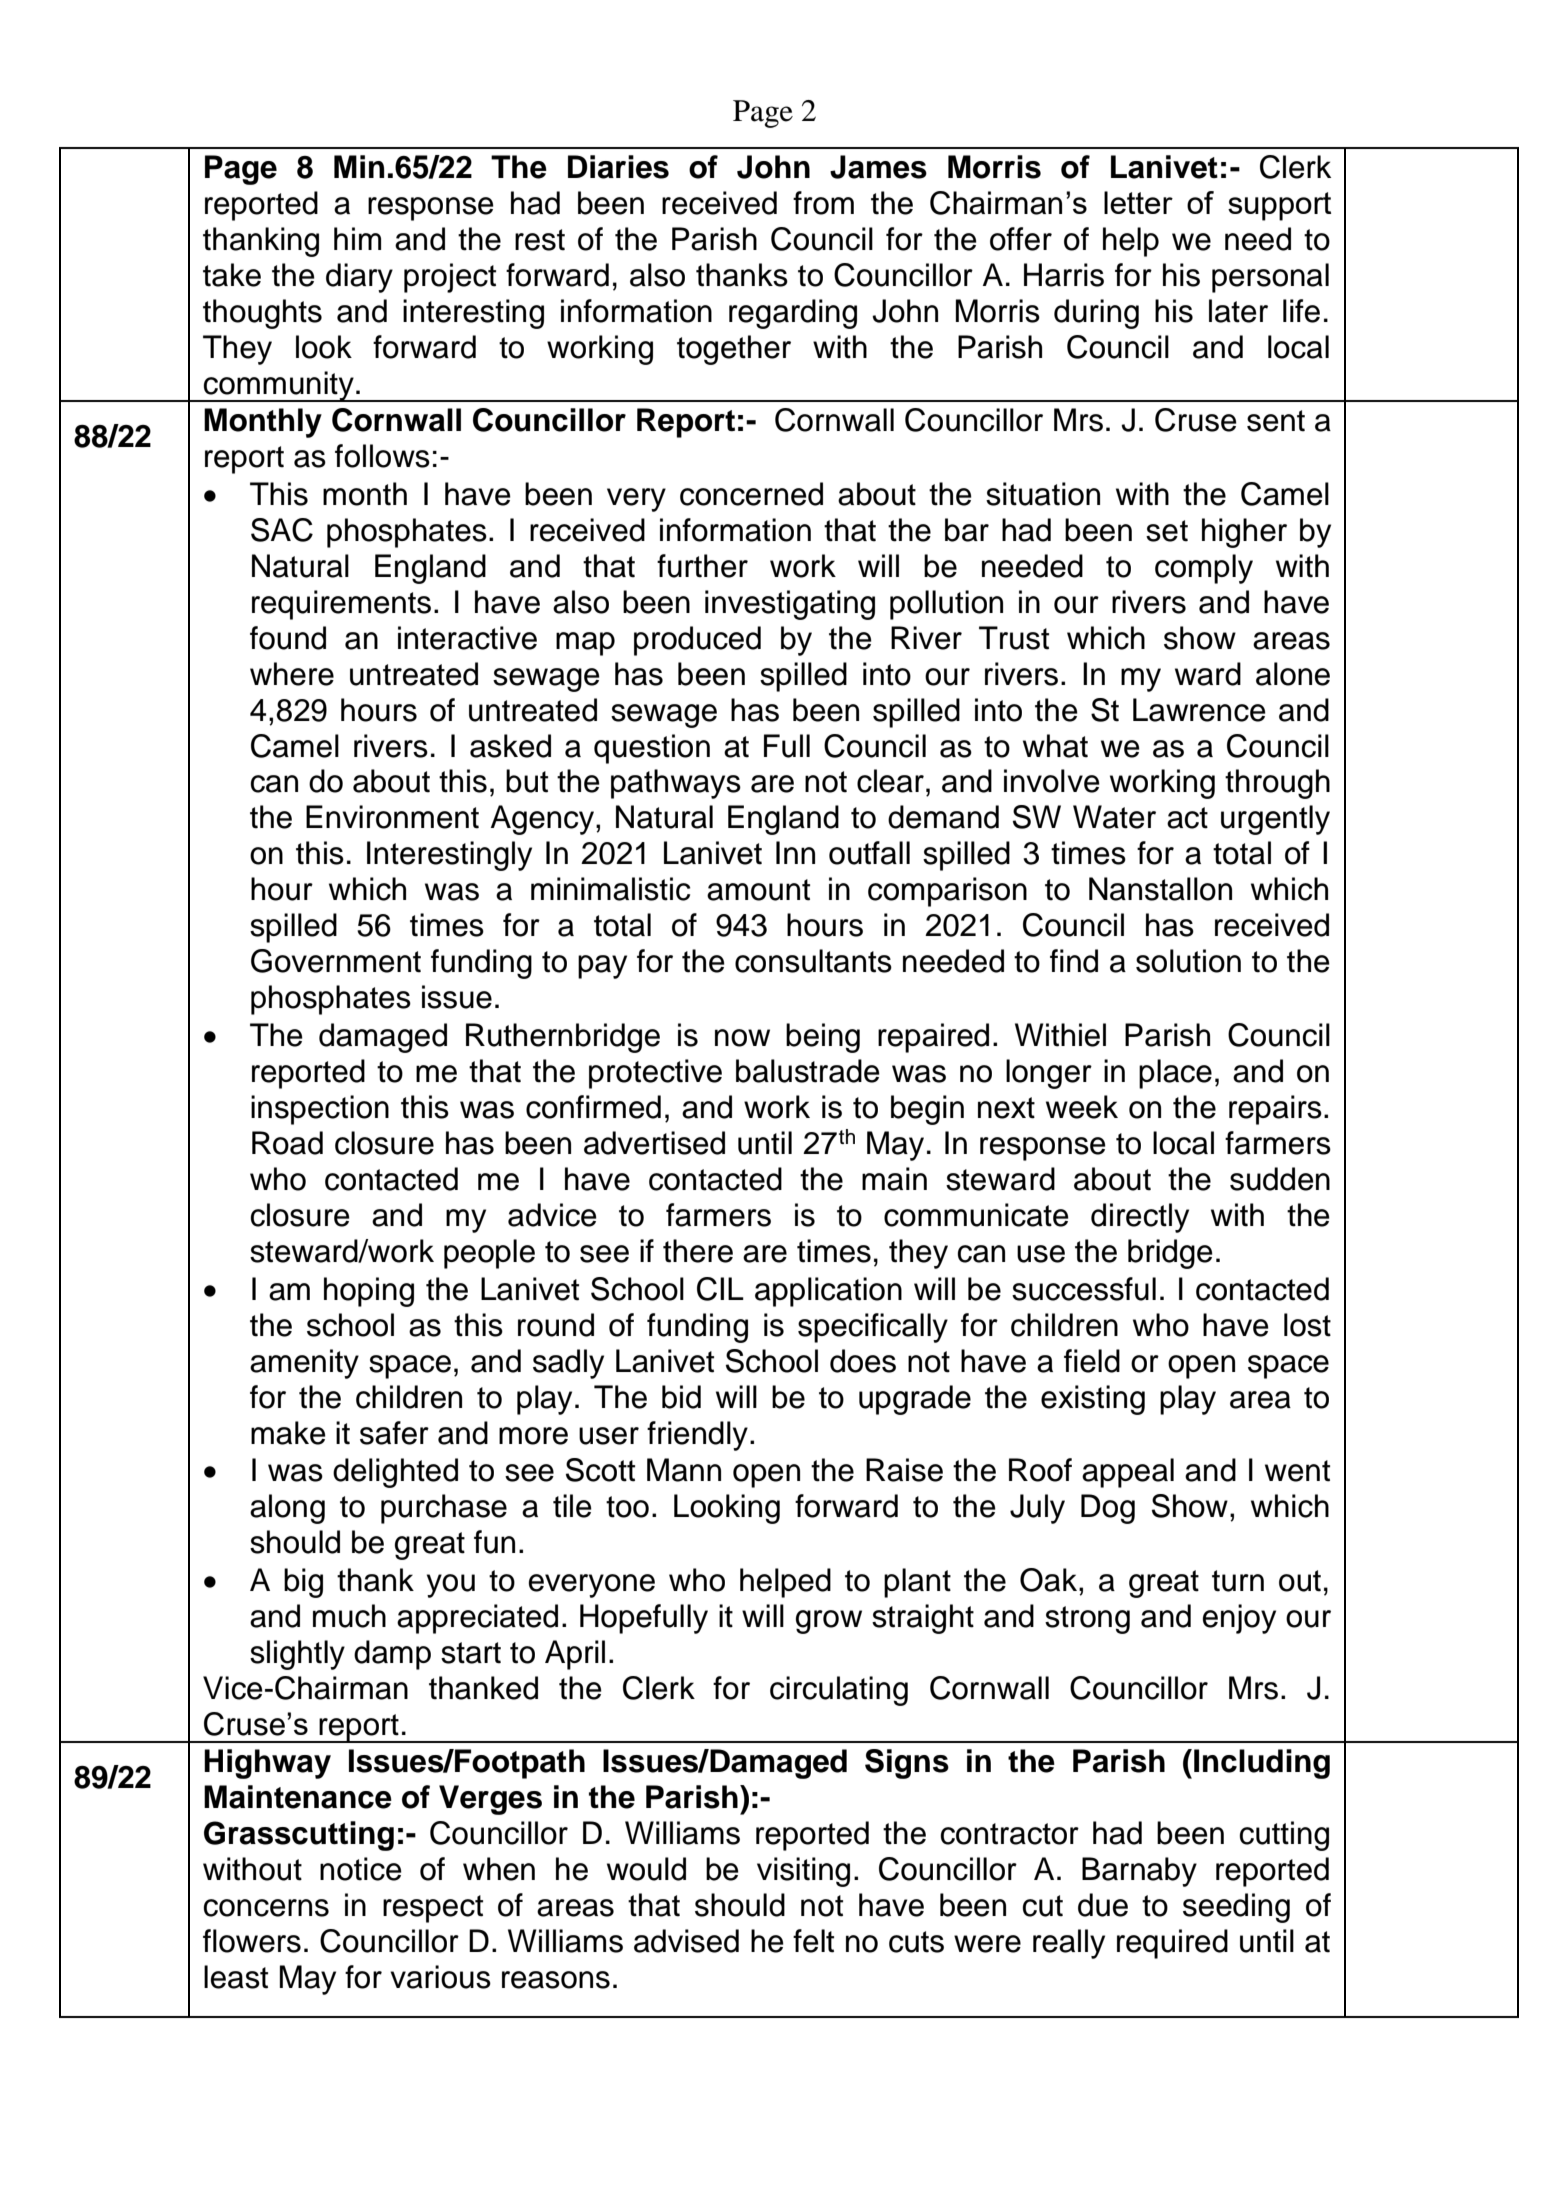 This screenshot has height=2192, width=1550. I want to click on letter, so click(1138, 202).
